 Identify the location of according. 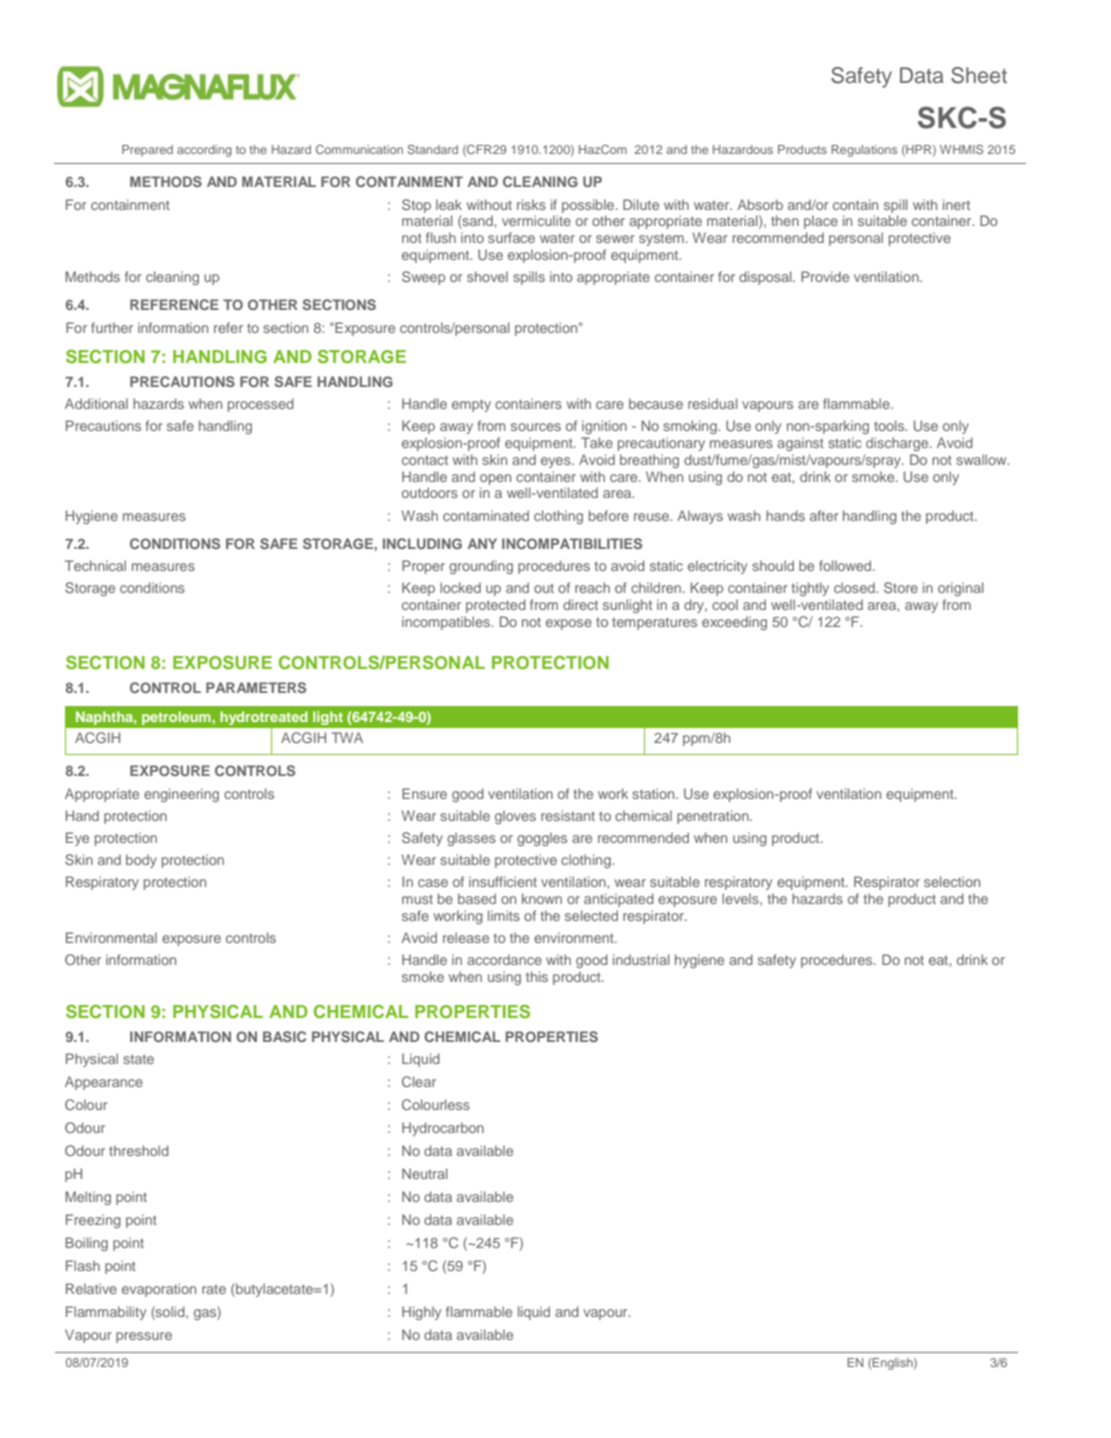
(204, 151).
